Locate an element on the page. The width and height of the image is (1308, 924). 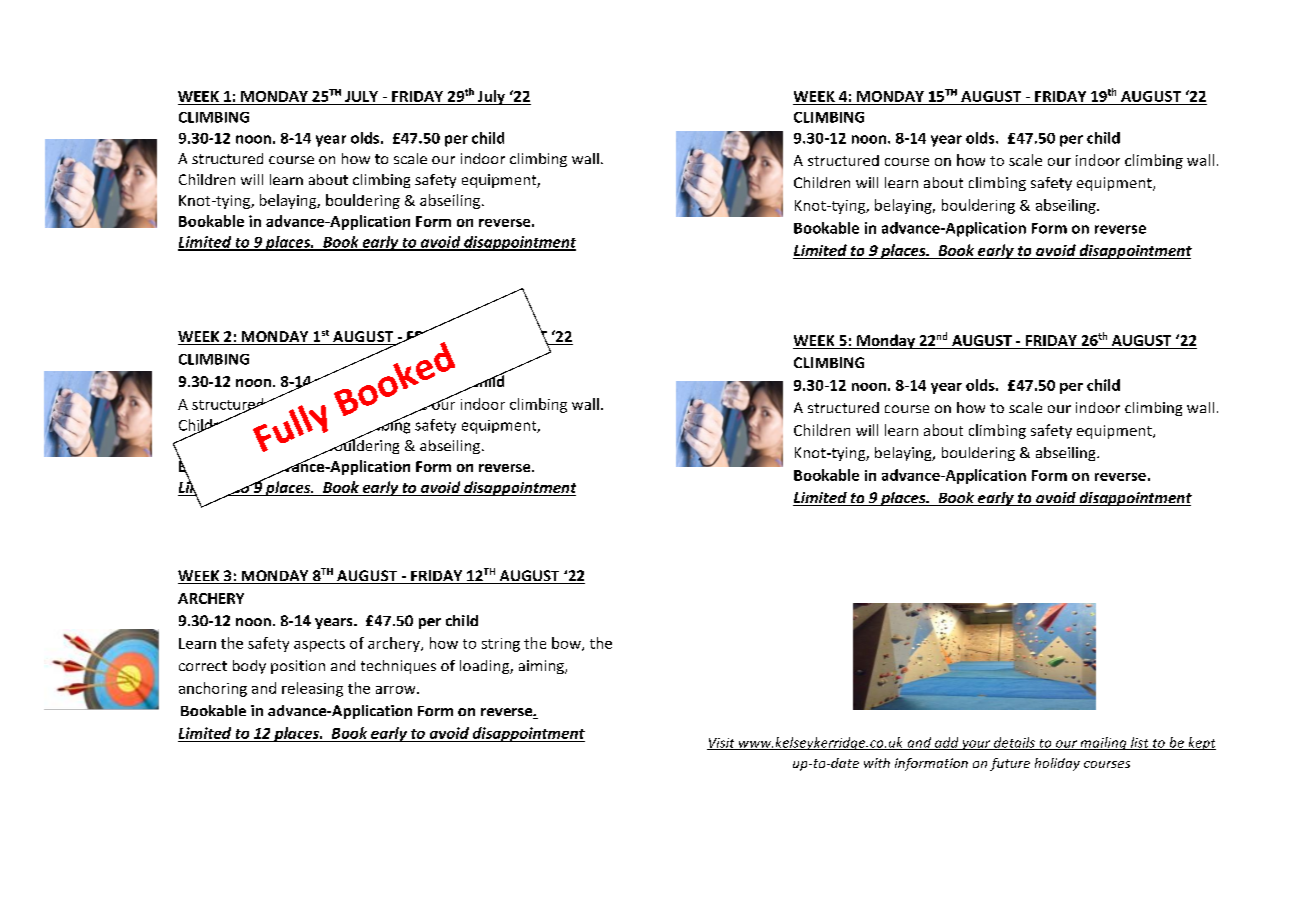
bow is located at coordinates (567, 644).
